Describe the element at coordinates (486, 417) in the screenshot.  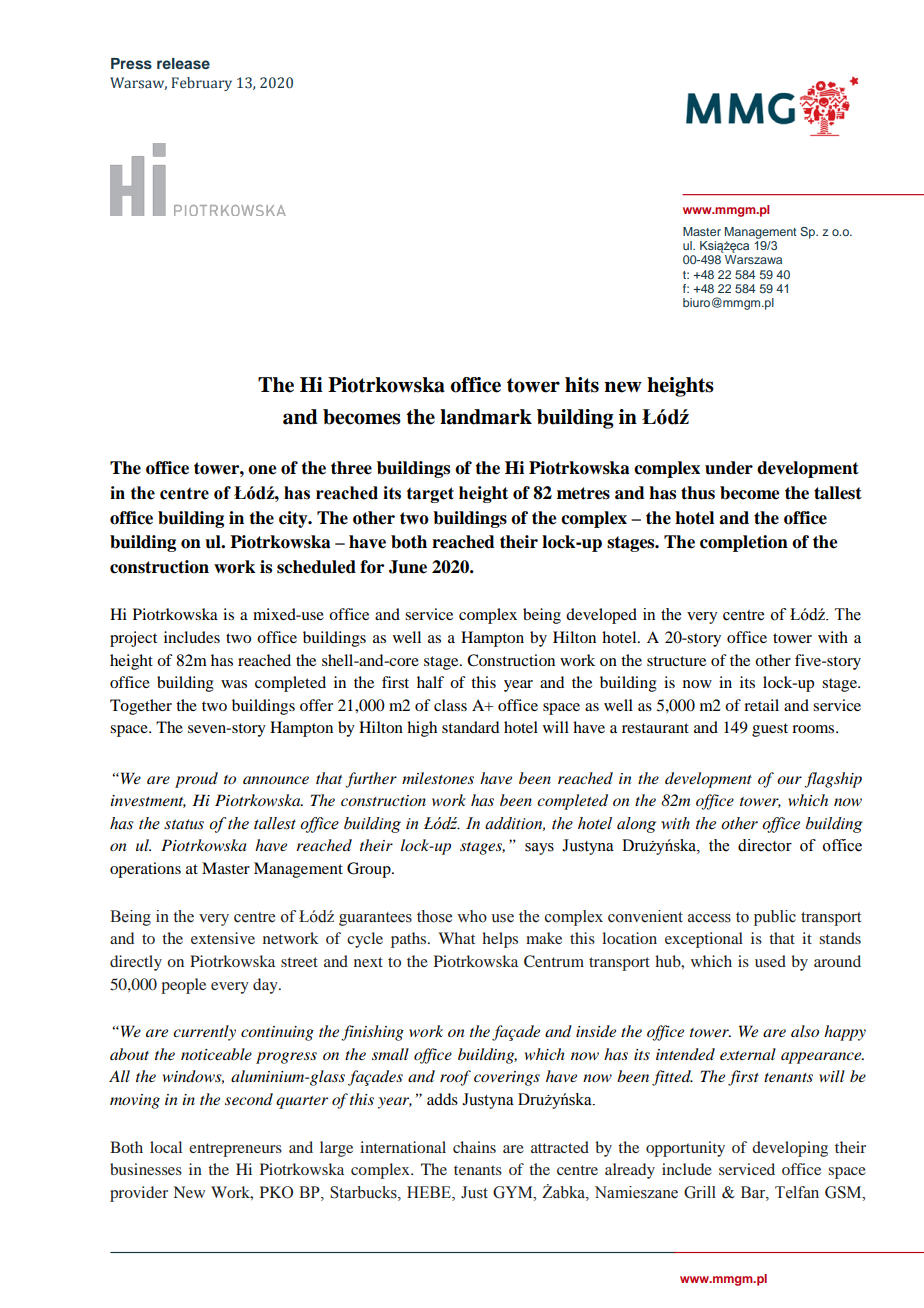
I see `landmark` at that location.
